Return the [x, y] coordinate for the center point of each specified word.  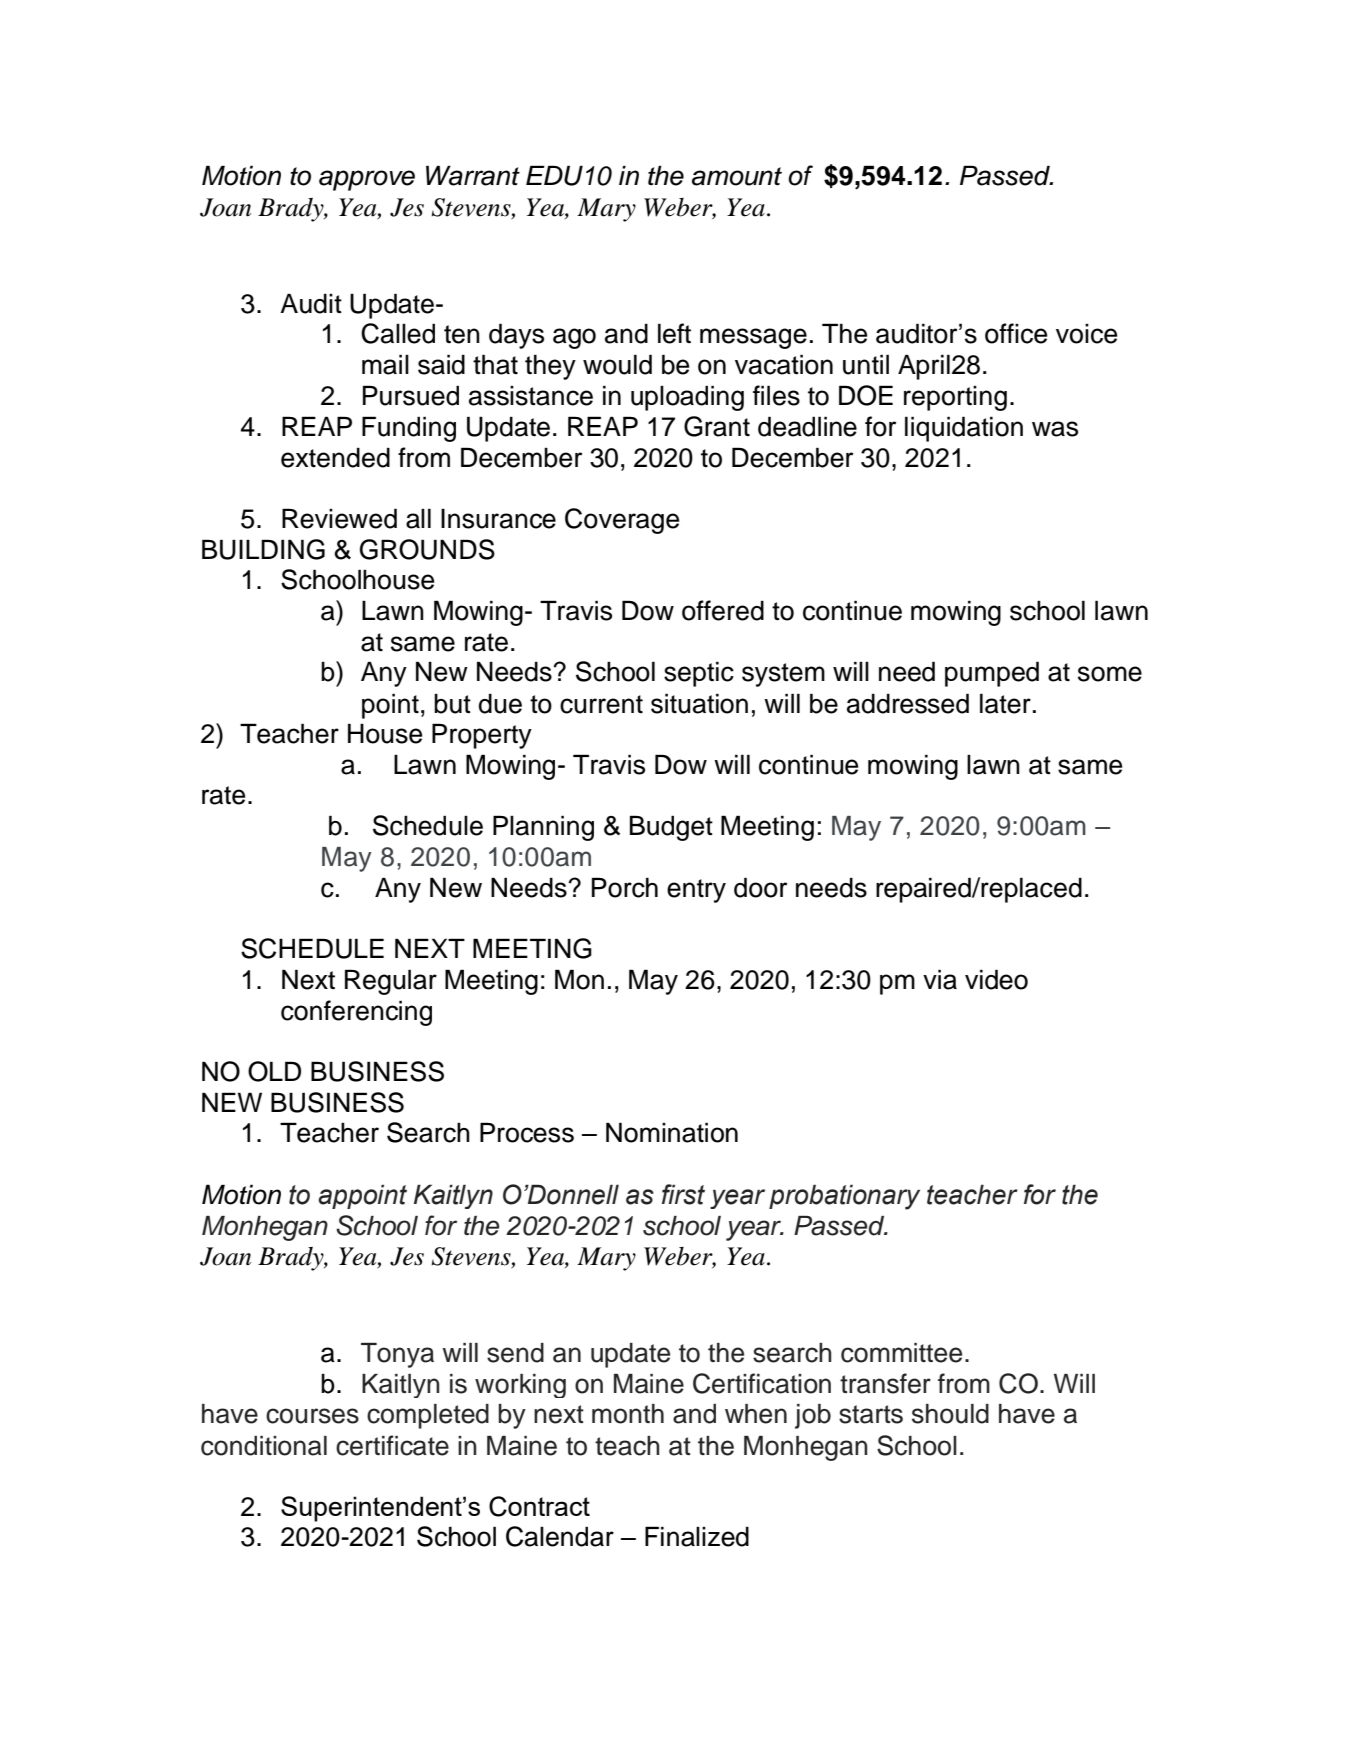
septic [699, 674]
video [996, 979]
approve [367, 180]
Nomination [672, 1132]
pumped [992, 674]
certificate [392, 1445]
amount [737, 176]
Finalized [697, 1536]
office [1016, 333]
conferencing [356, 1013]
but [452, 704]
